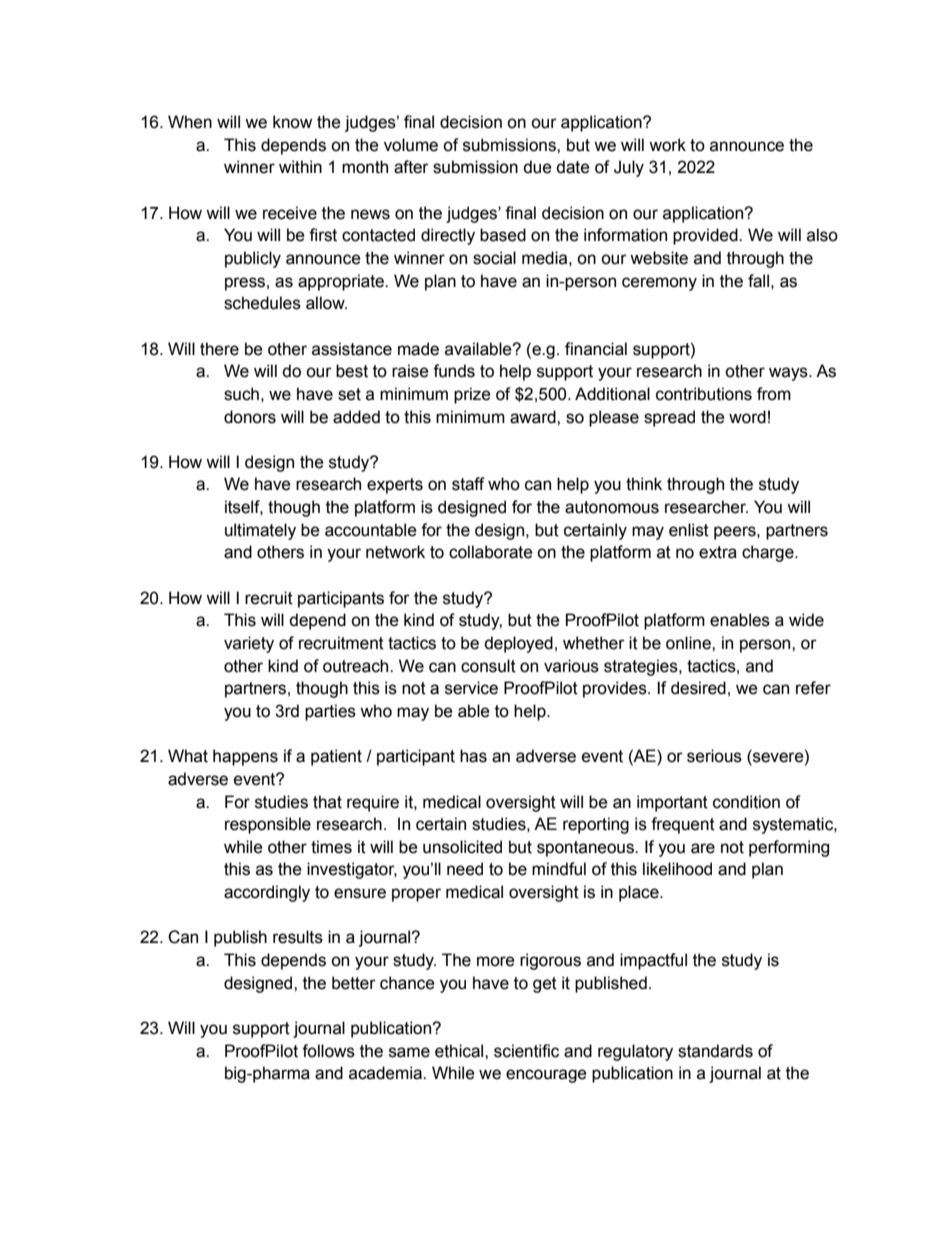 The width and height of the screenshot is (952, 1233). I want to click on charge, so click(769, 553).
